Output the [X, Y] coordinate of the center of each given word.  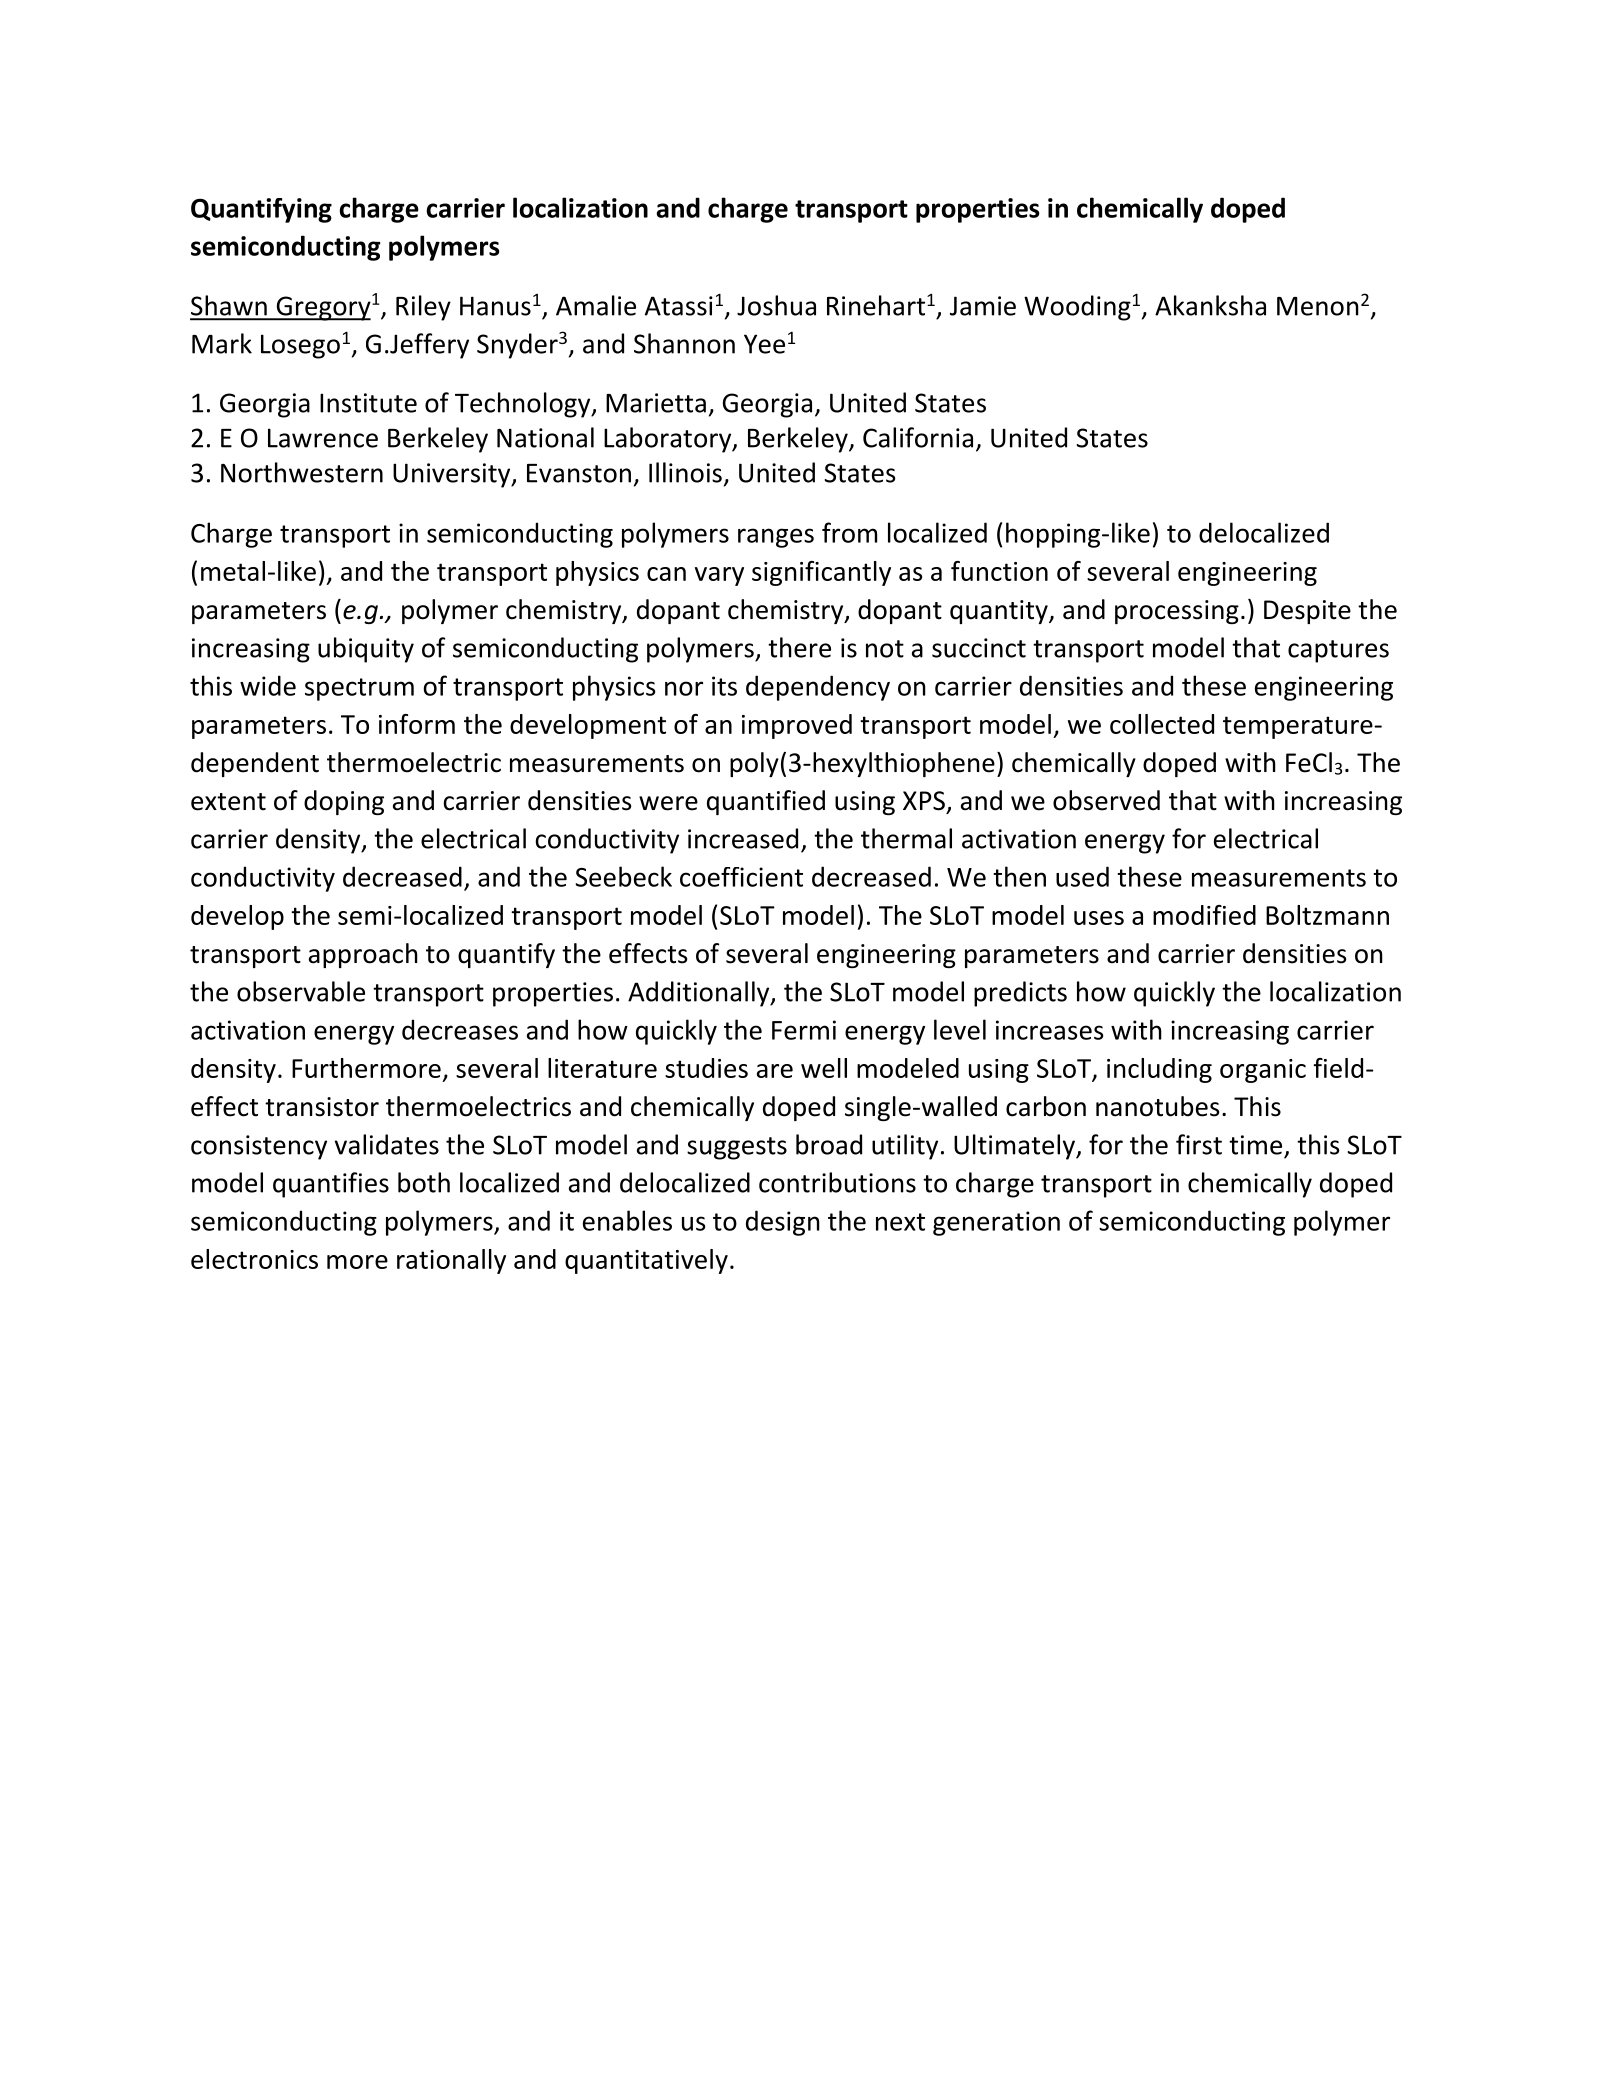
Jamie [983, 306]
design [783, 1223]
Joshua [776, 305]
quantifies [331, 1185]
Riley [423, 308]
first [1199, 1144]
